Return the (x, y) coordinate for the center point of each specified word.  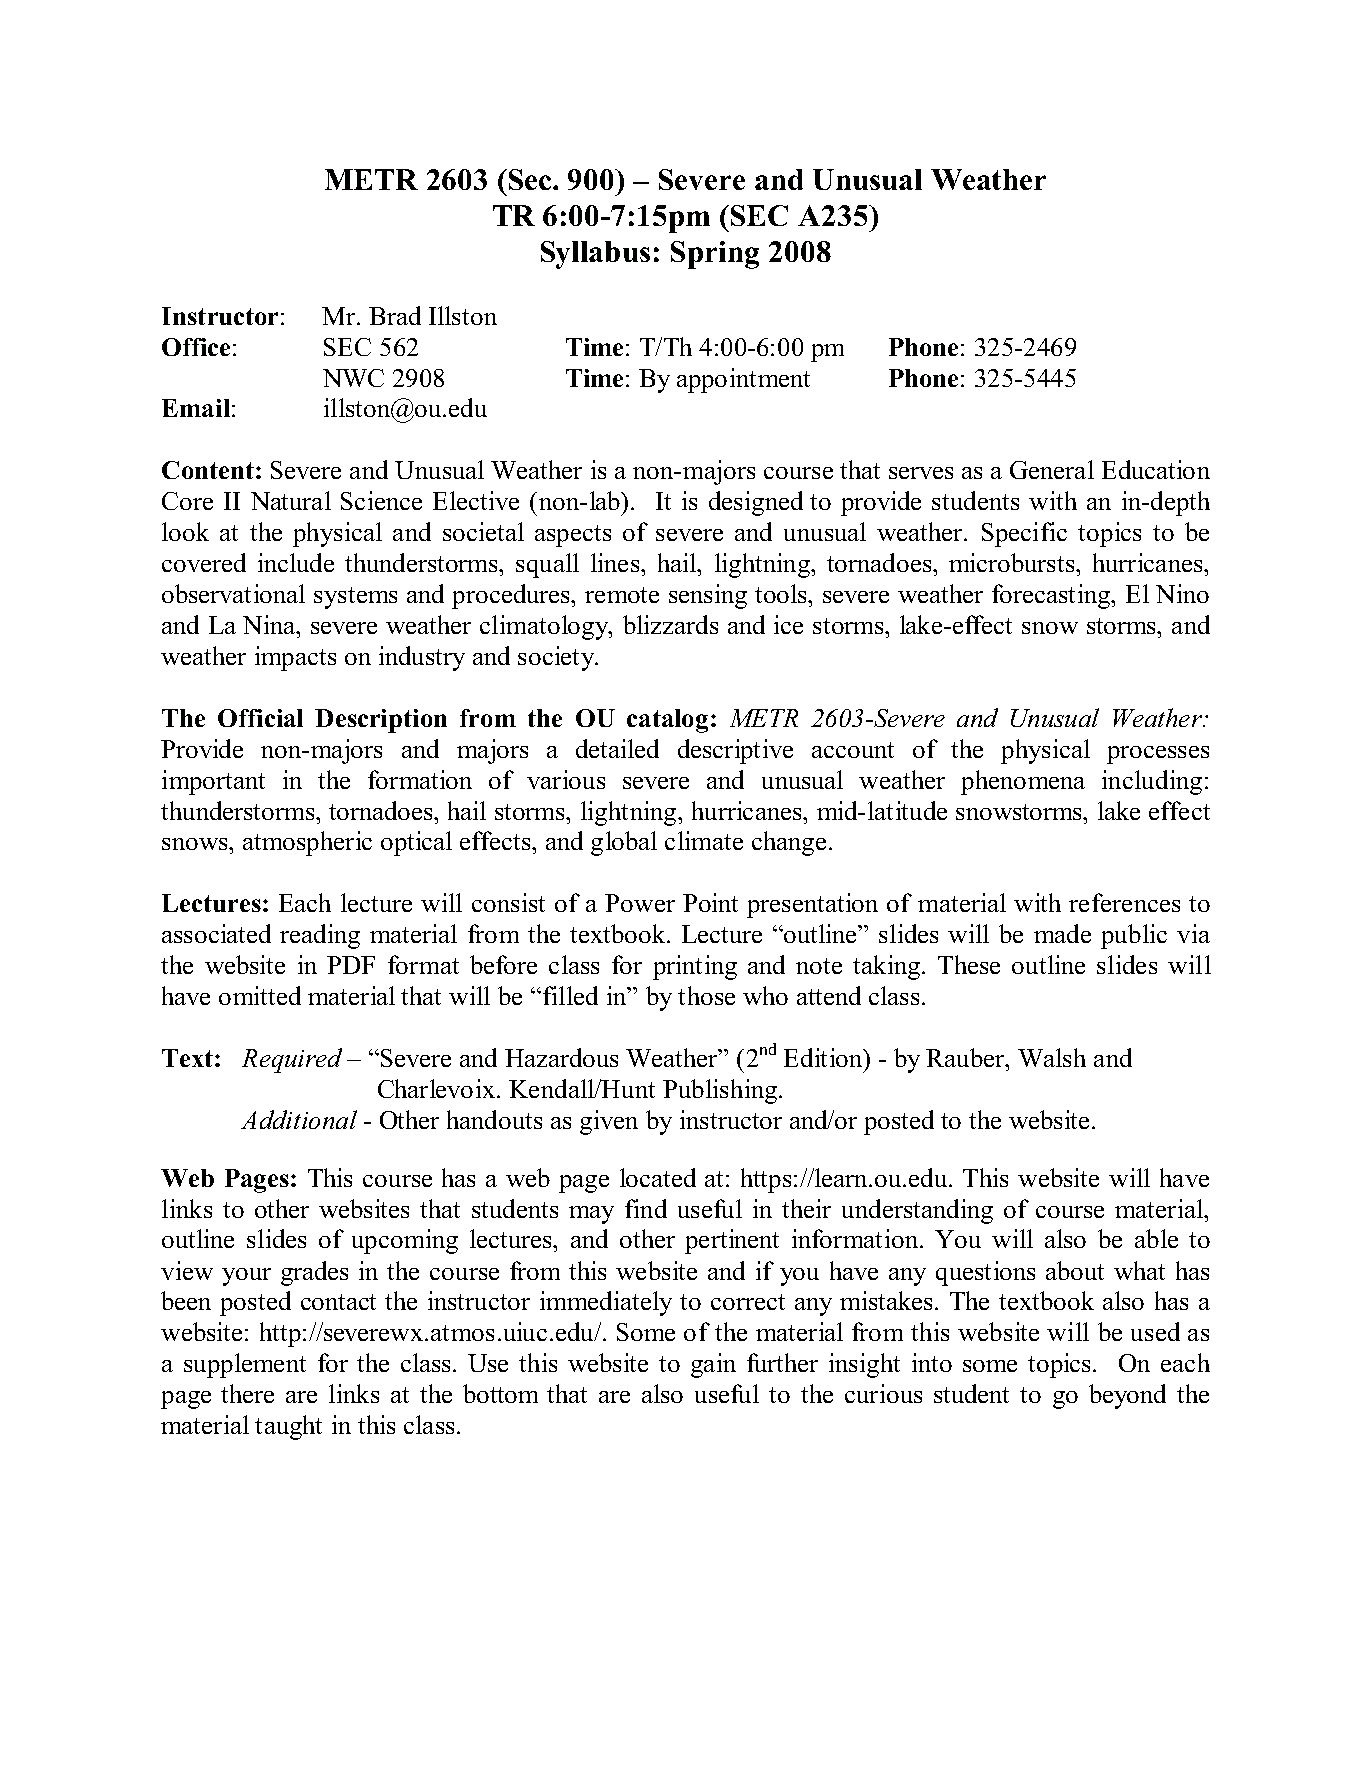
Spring (715, 255)
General (1052, 469)
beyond (1127, 1396)
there (247, 1393)
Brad (395, 315)
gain (713, 1365)
